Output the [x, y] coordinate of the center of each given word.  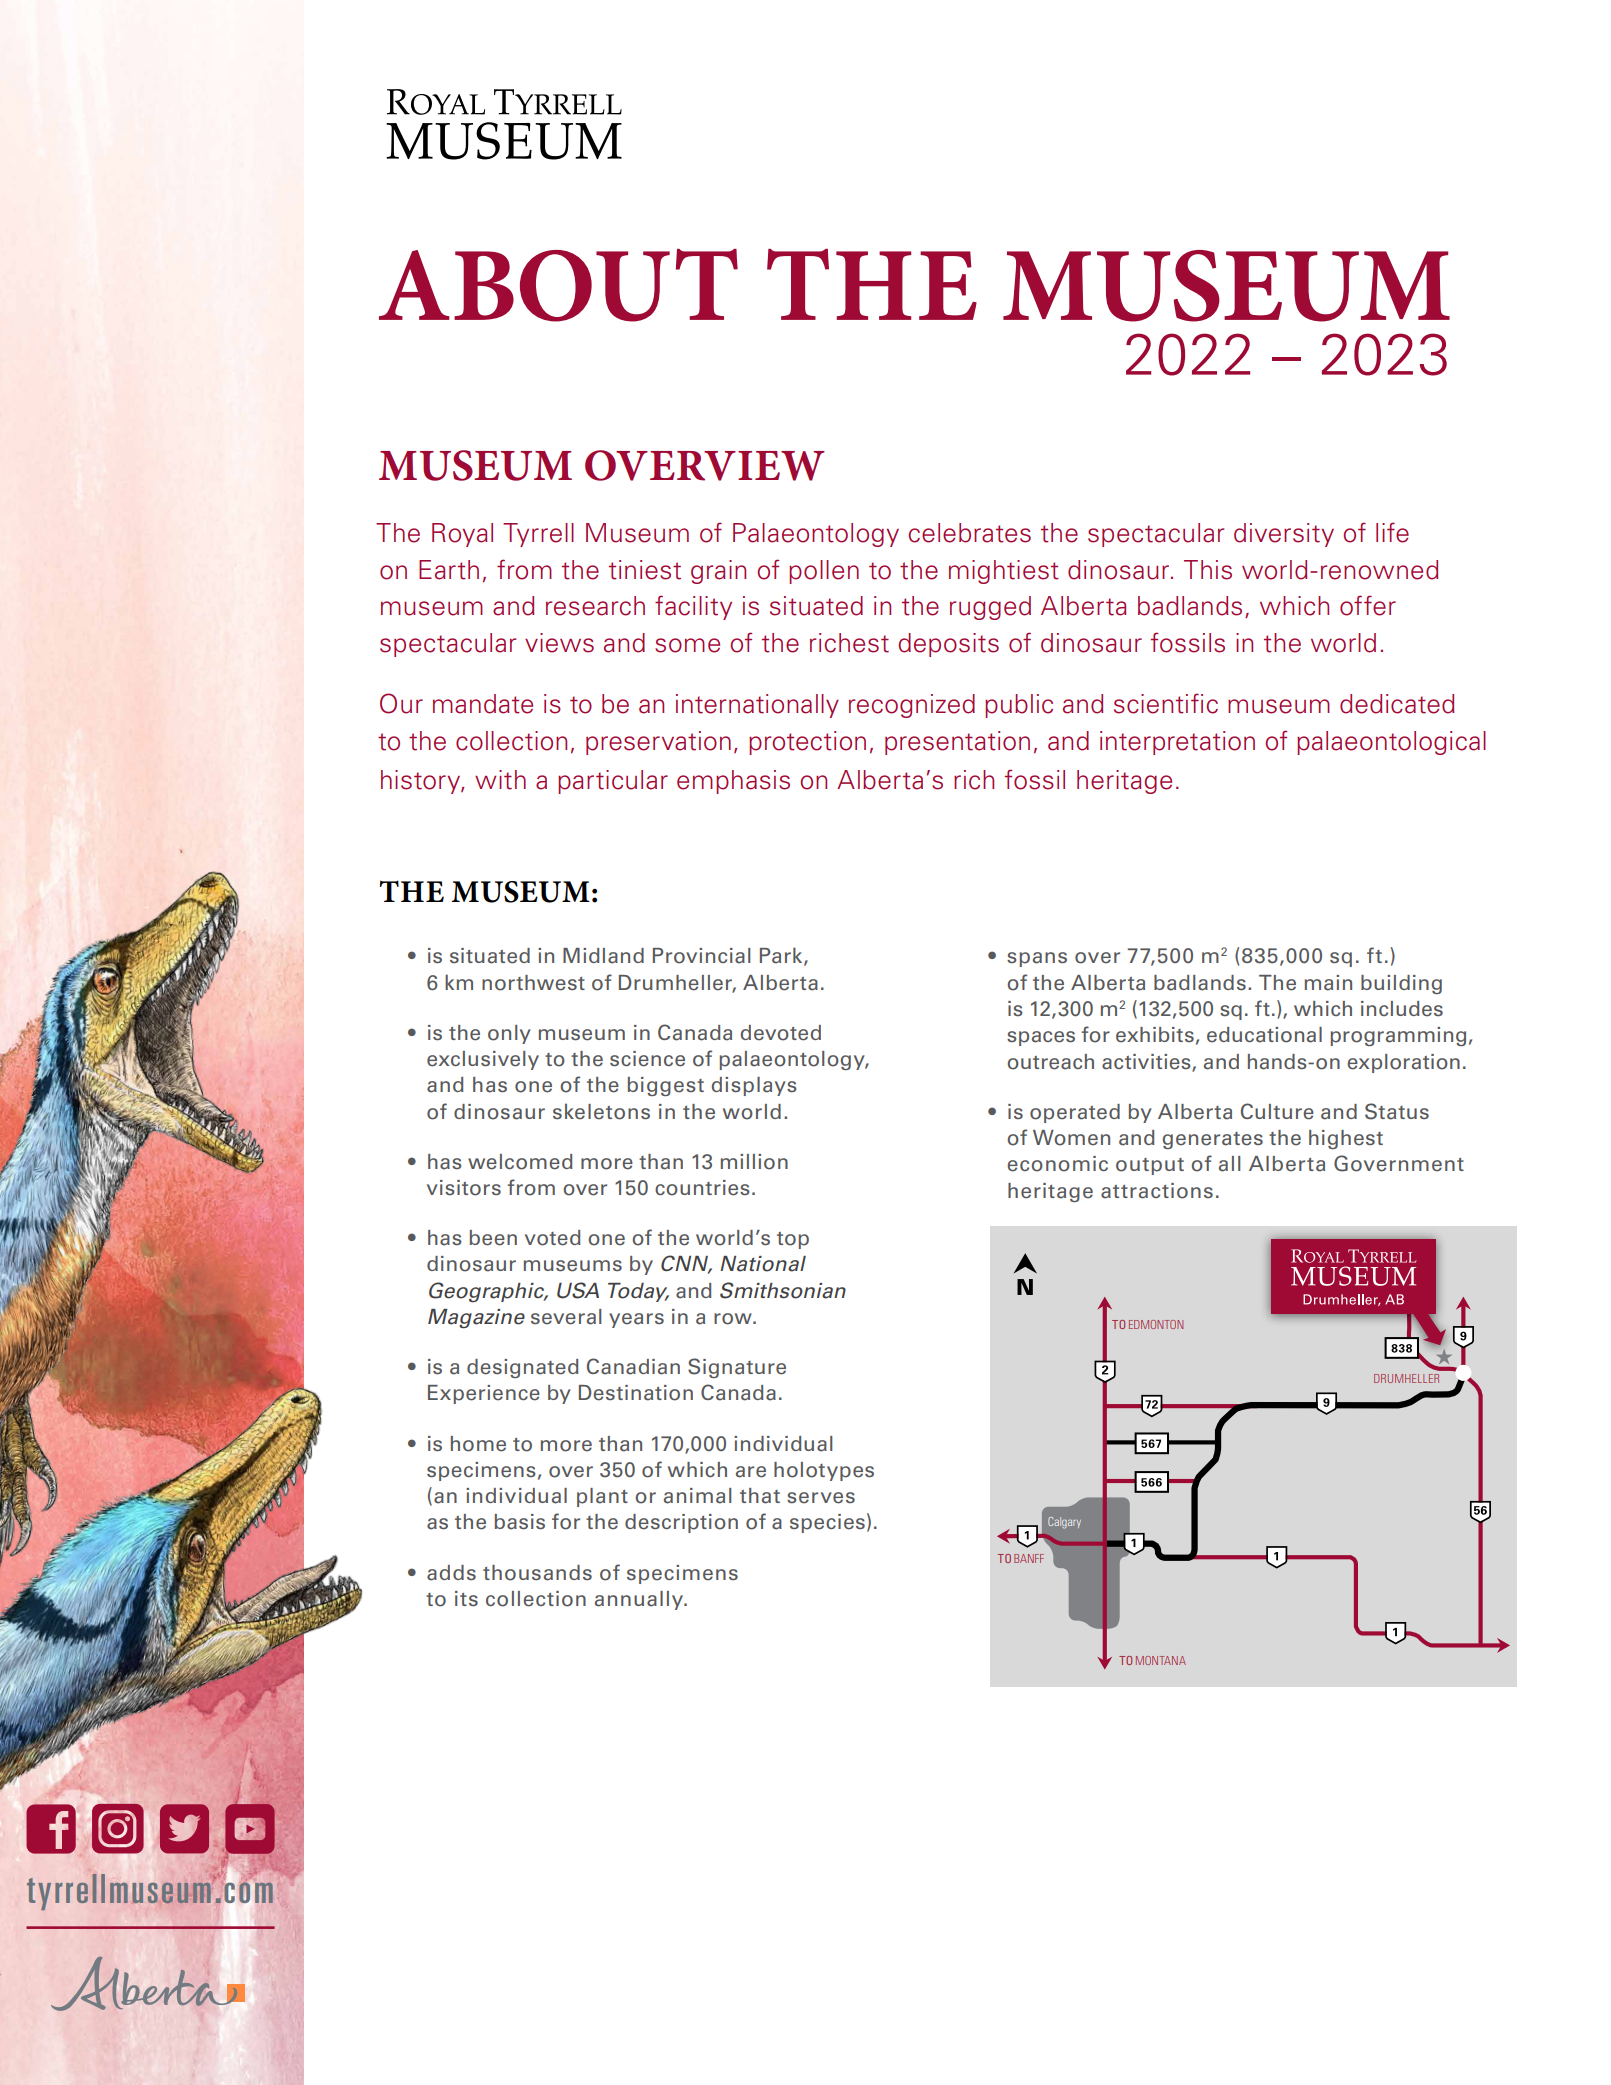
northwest [533, 983]
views [559, 643]
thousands [537, 1573]
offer [1368, 605]
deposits [949, 645]
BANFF [1029, 1558]
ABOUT [558, 285]
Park [782, 956]
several [566, 1317]
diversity [1284, 535]
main [1328, 983]
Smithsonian [783, 1290]
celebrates [970, 533]
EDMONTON [1156, 1324]
